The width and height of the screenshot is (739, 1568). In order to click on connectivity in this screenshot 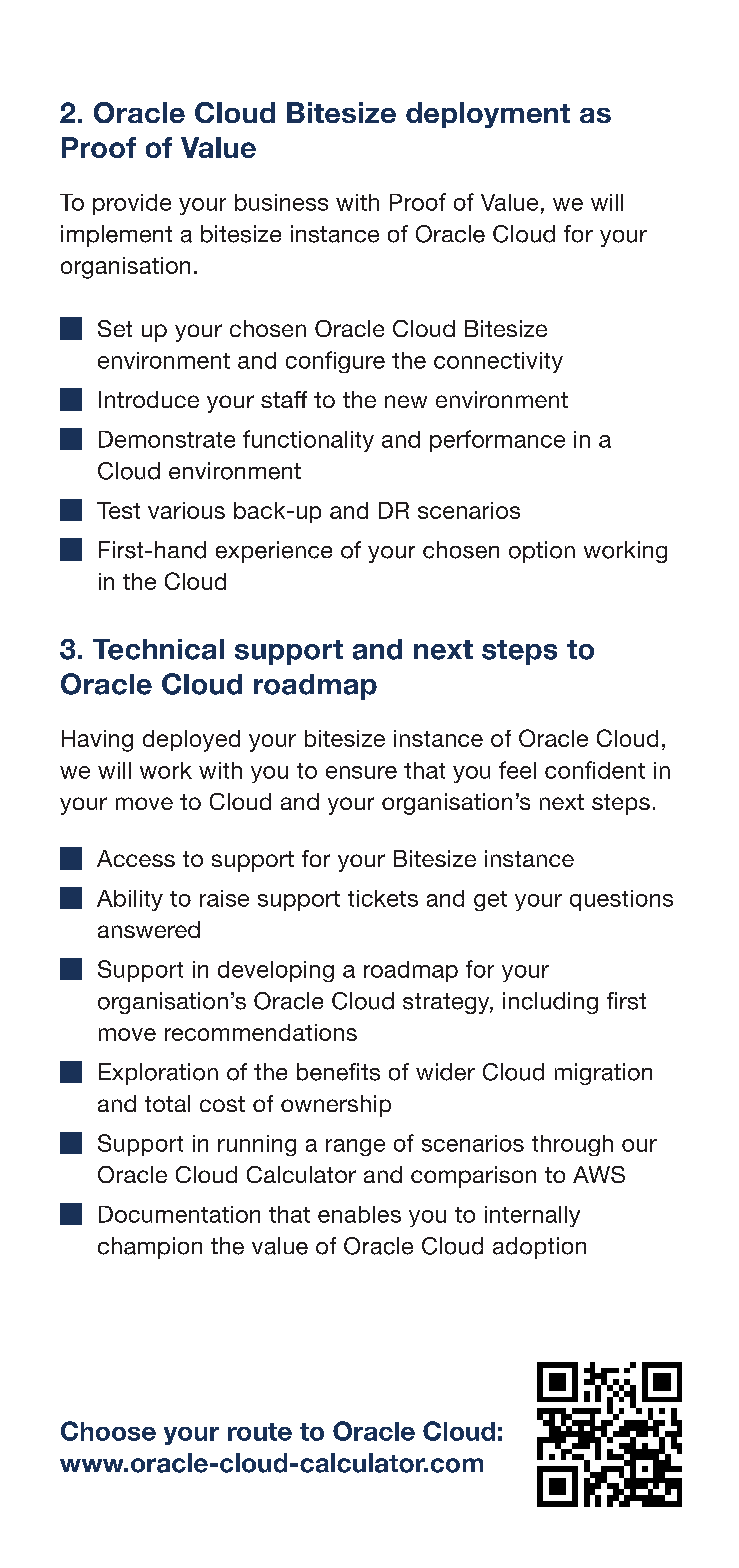, I will do `click(498, 362)`.
